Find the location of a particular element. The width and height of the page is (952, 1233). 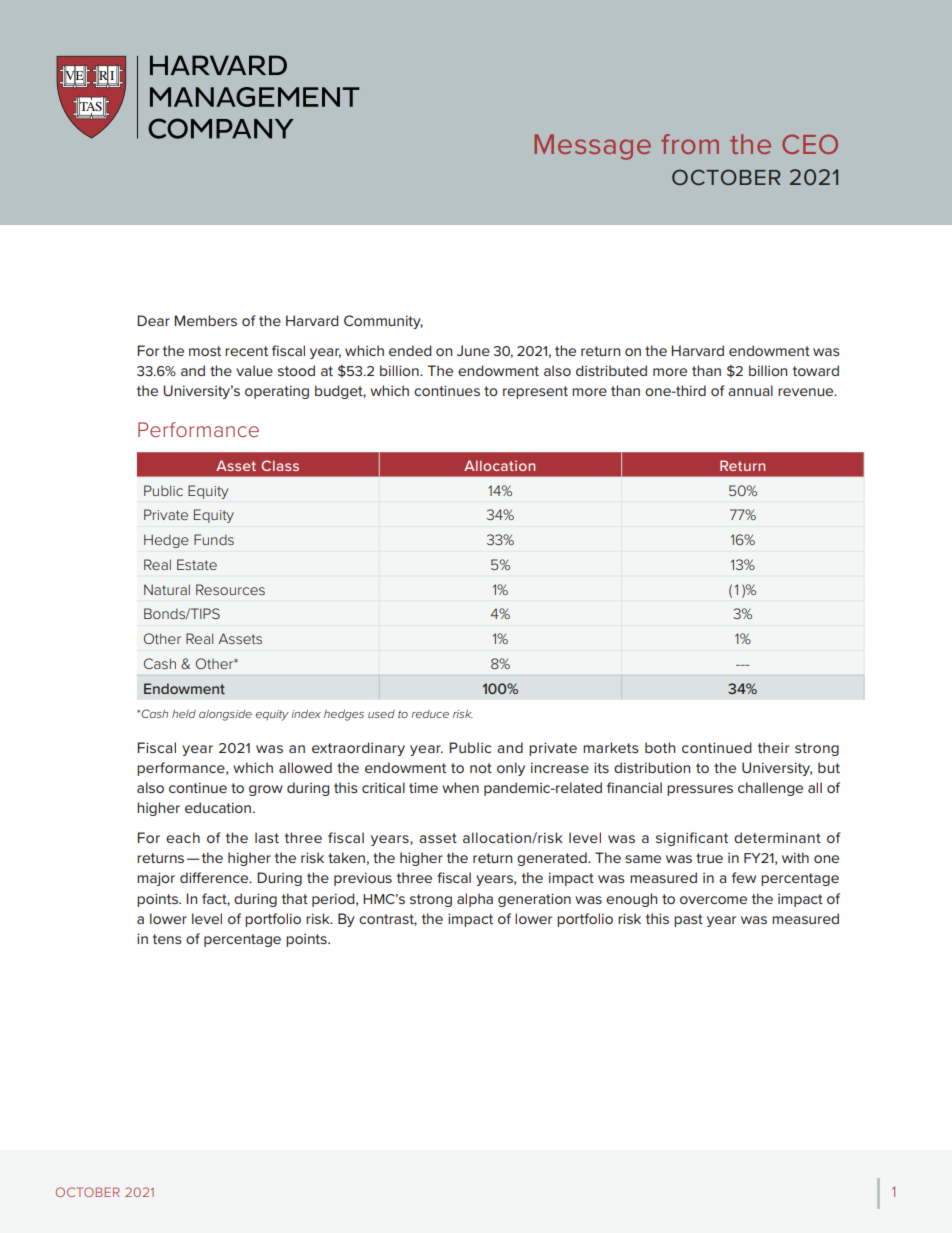

Funds is located at coordinates (214, 539).
